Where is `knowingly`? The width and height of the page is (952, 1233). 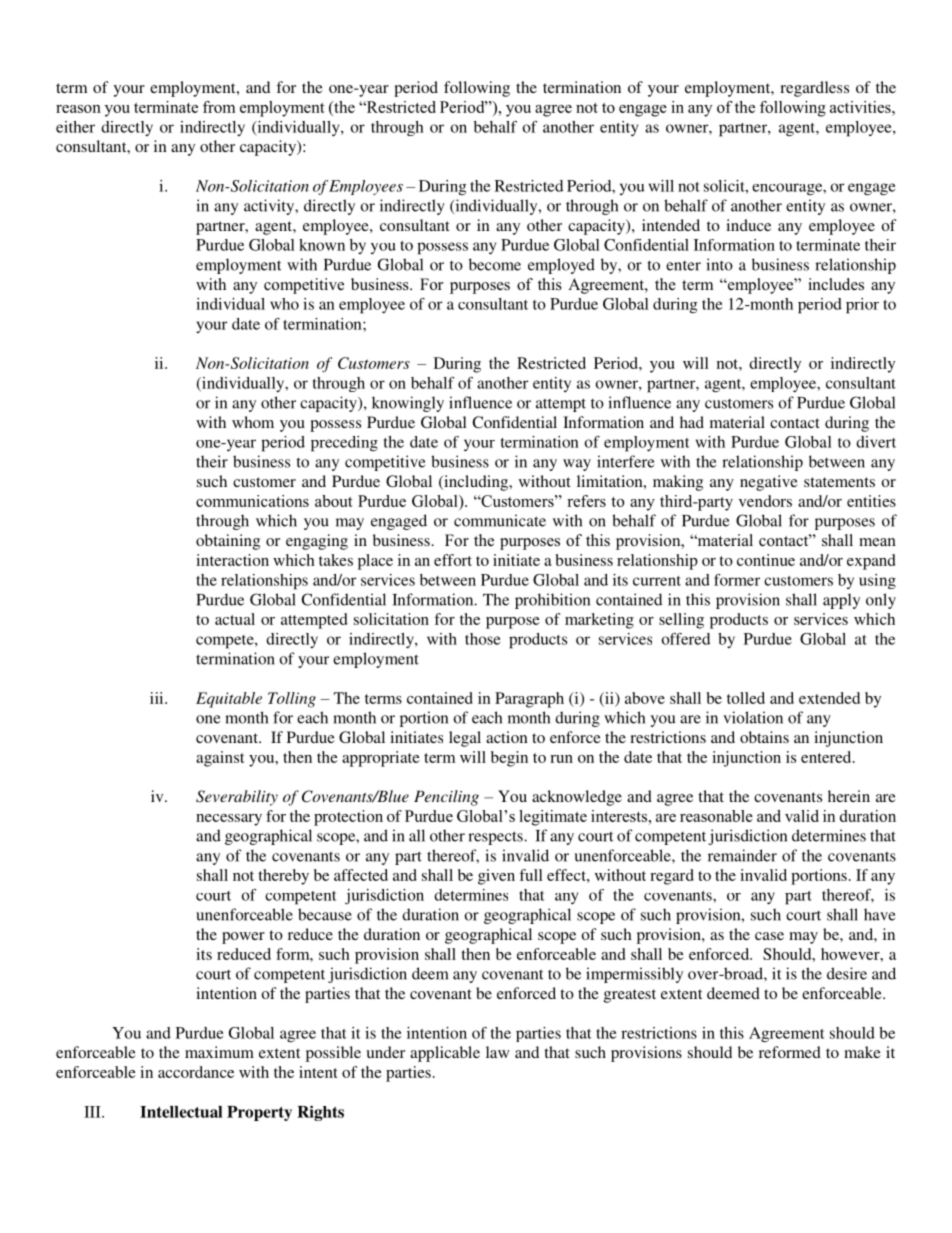
knowingly is located at coordinates (408, 404).
